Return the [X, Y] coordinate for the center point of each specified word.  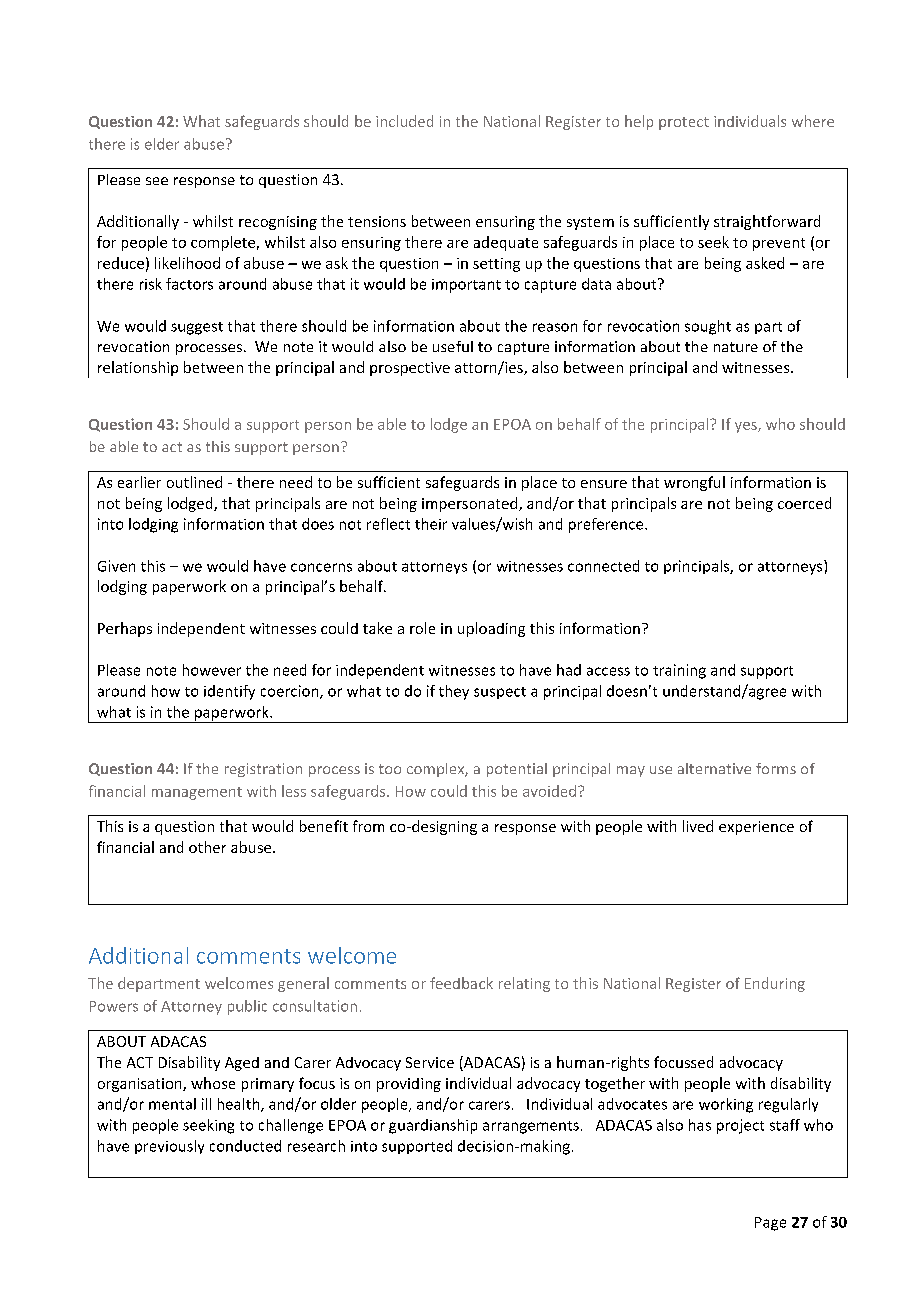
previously [169, 1147]
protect [684, 123]
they [454, 692]
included [404, 121]
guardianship [433, 1126]
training [679, 671]
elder [162, 144]
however [212, 670]
